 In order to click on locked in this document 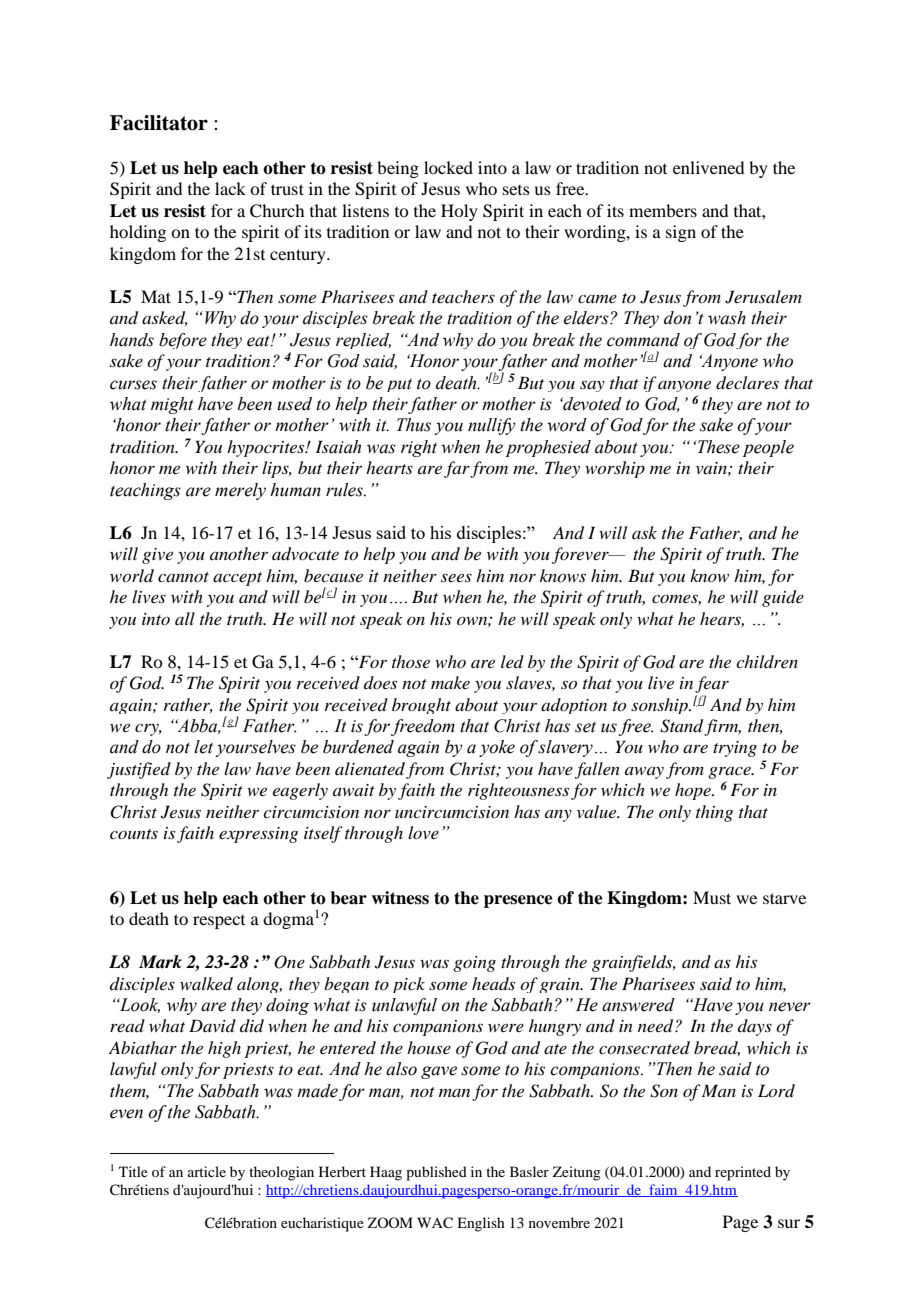, I will do `click(448, 167)`.
